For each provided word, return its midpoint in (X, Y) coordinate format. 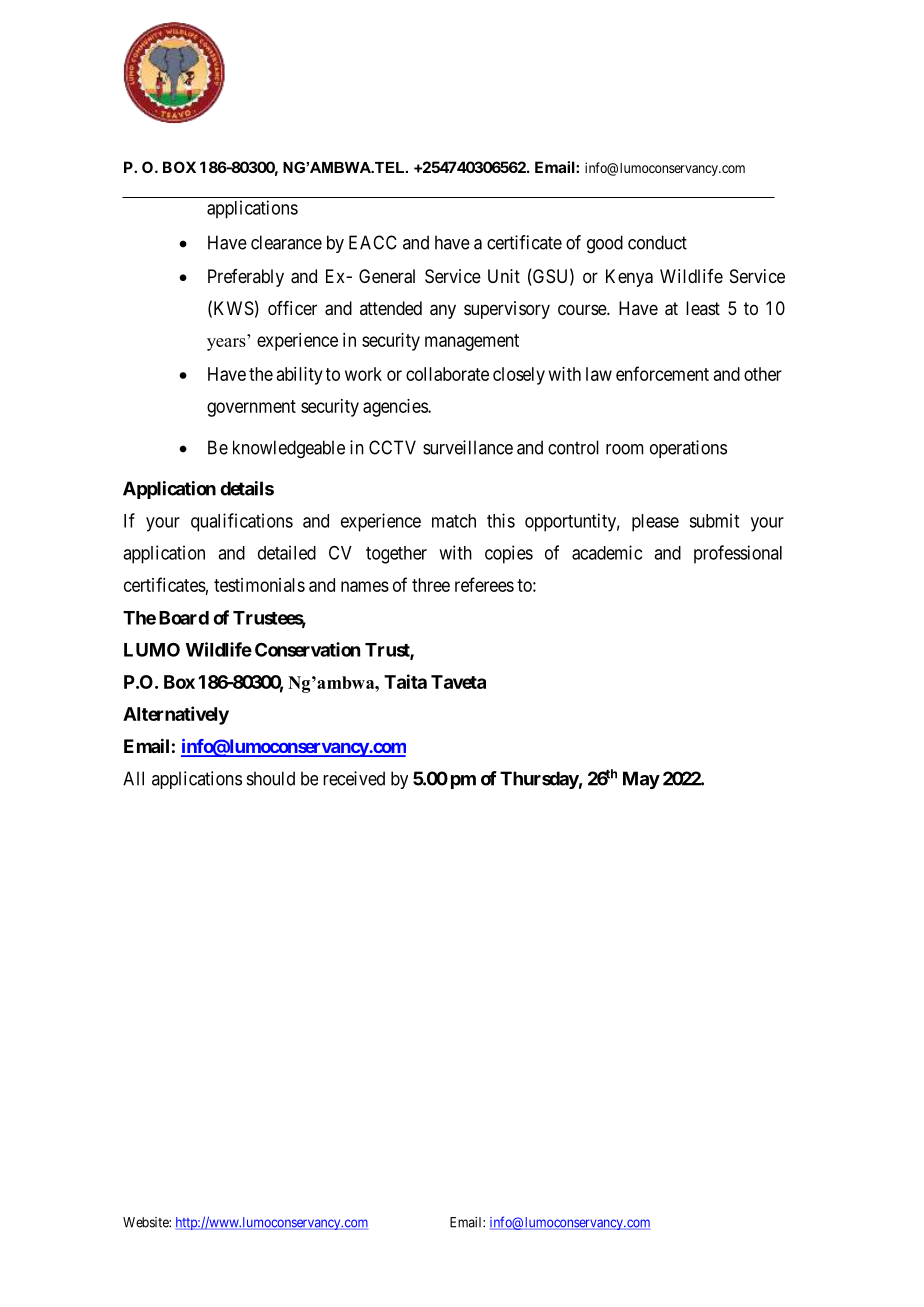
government (251, 408)
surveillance (468, 447)
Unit (504, 276)
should (271, 778)
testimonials (259, 585)
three (431, 585)
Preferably (246, 278)
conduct (657, 242)
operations (688, 449)
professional (738, 554)
